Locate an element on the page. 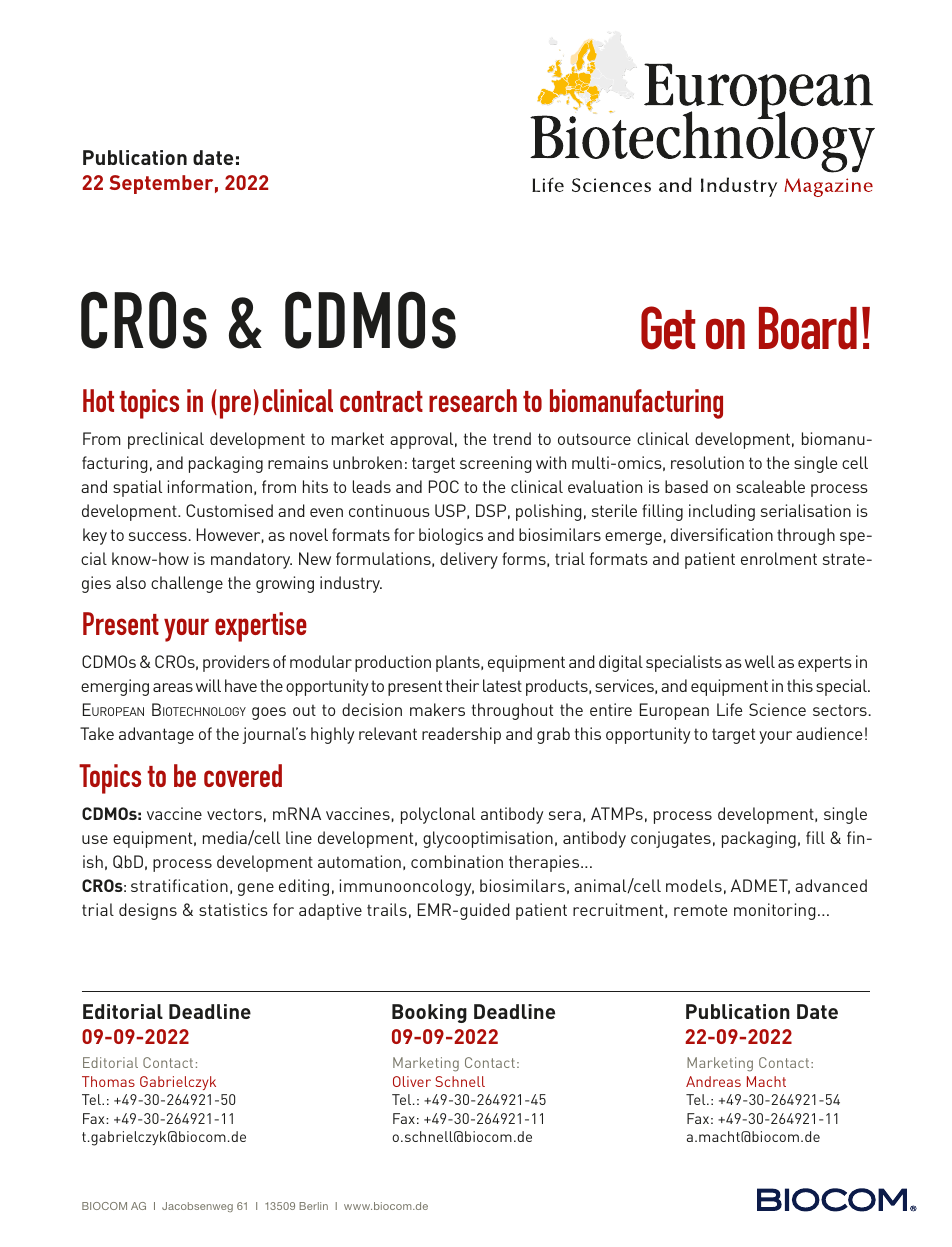 This document has height=1247, width=952. Board is located at coordinates (808, 328).
